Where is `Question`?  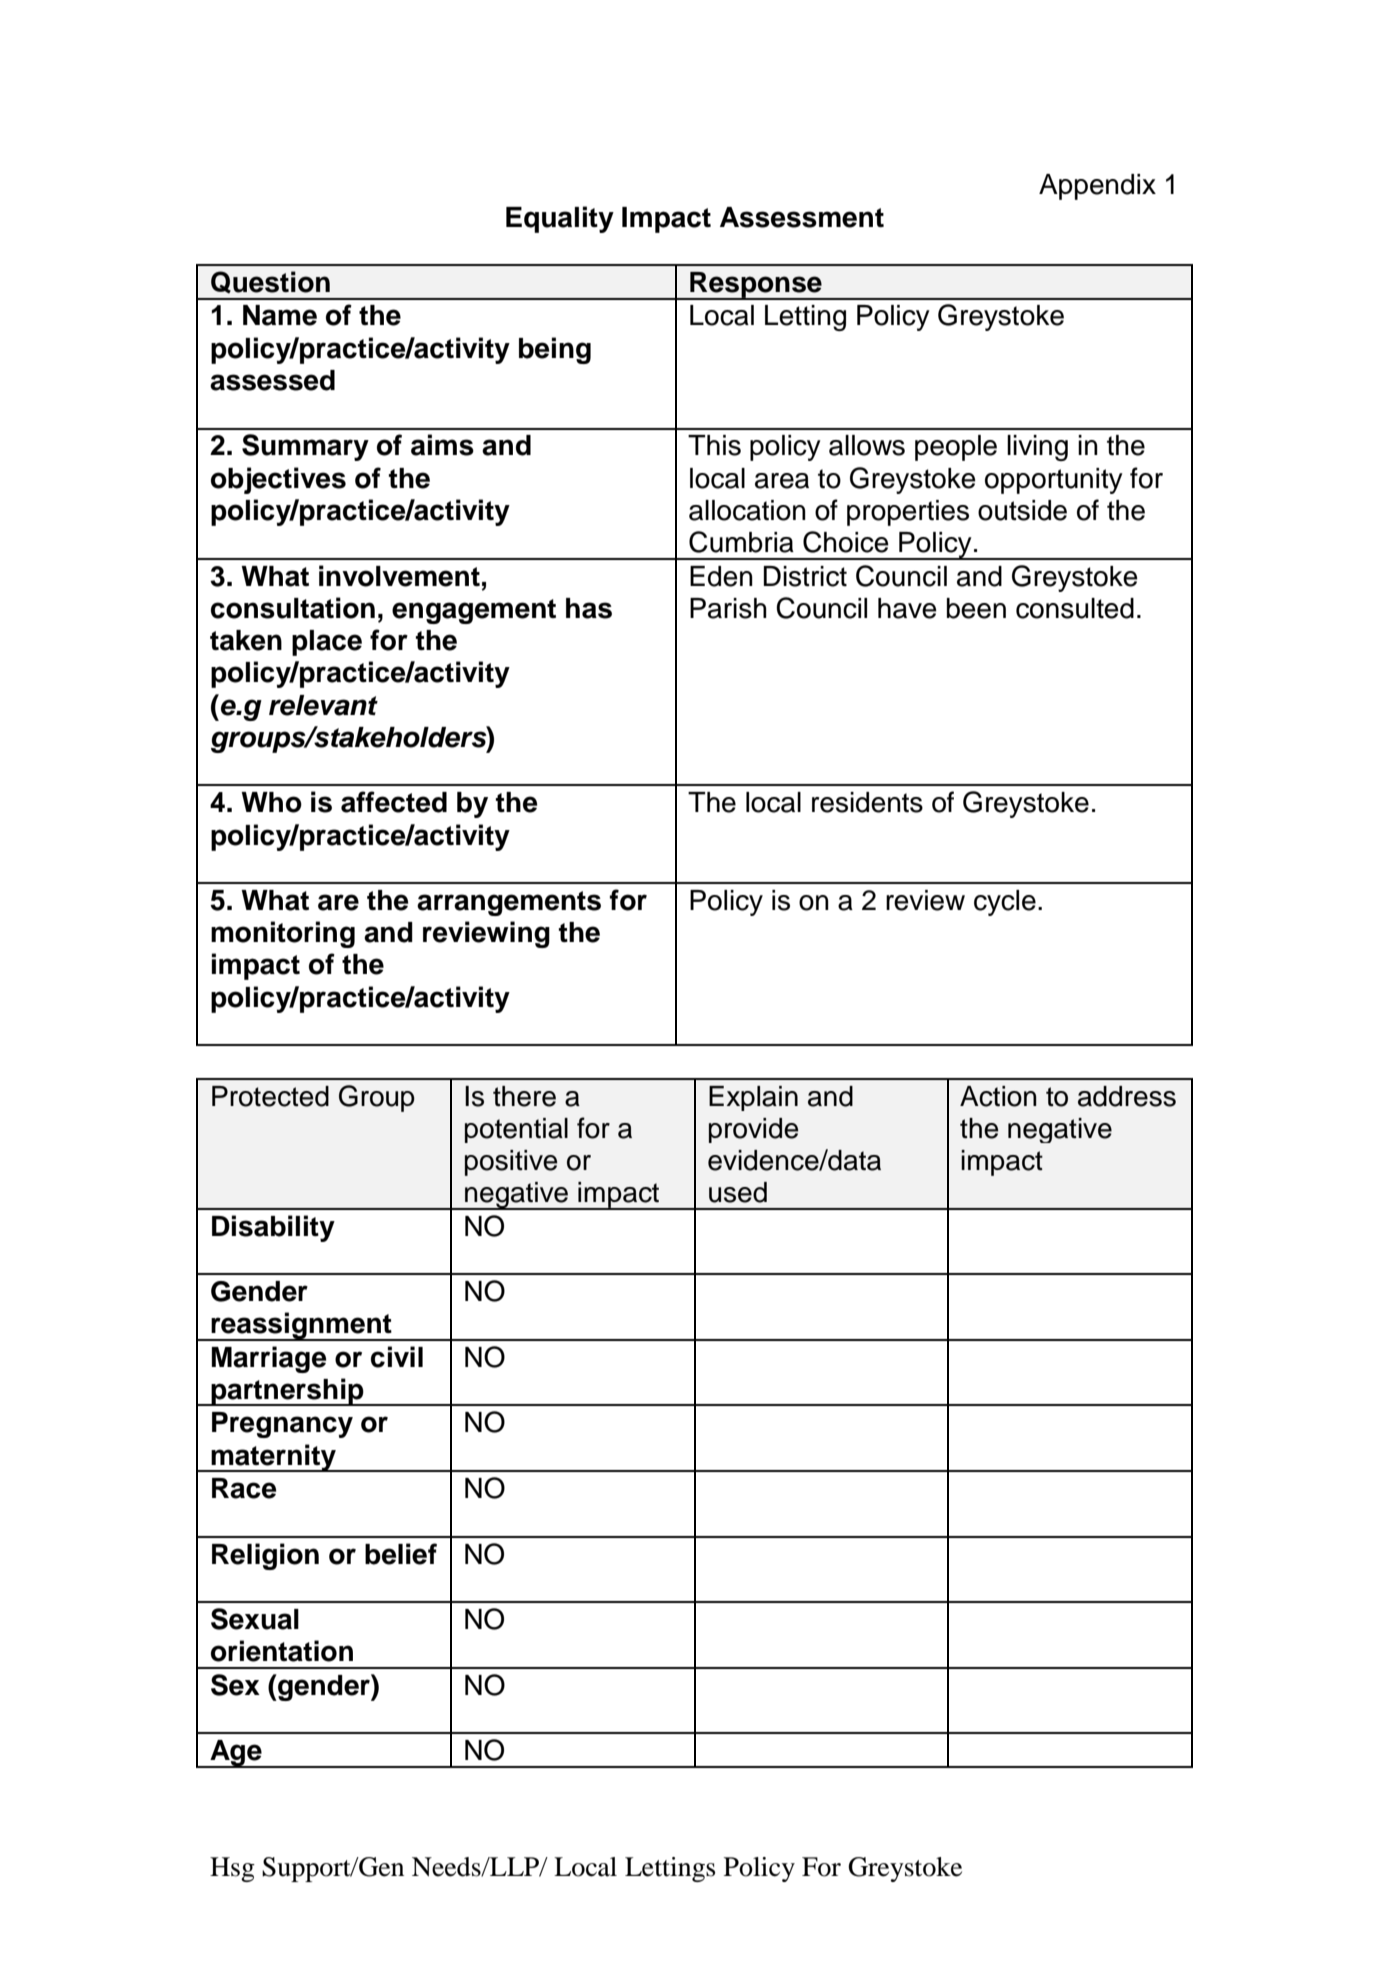
Question is located at coordinates (270, 282).
